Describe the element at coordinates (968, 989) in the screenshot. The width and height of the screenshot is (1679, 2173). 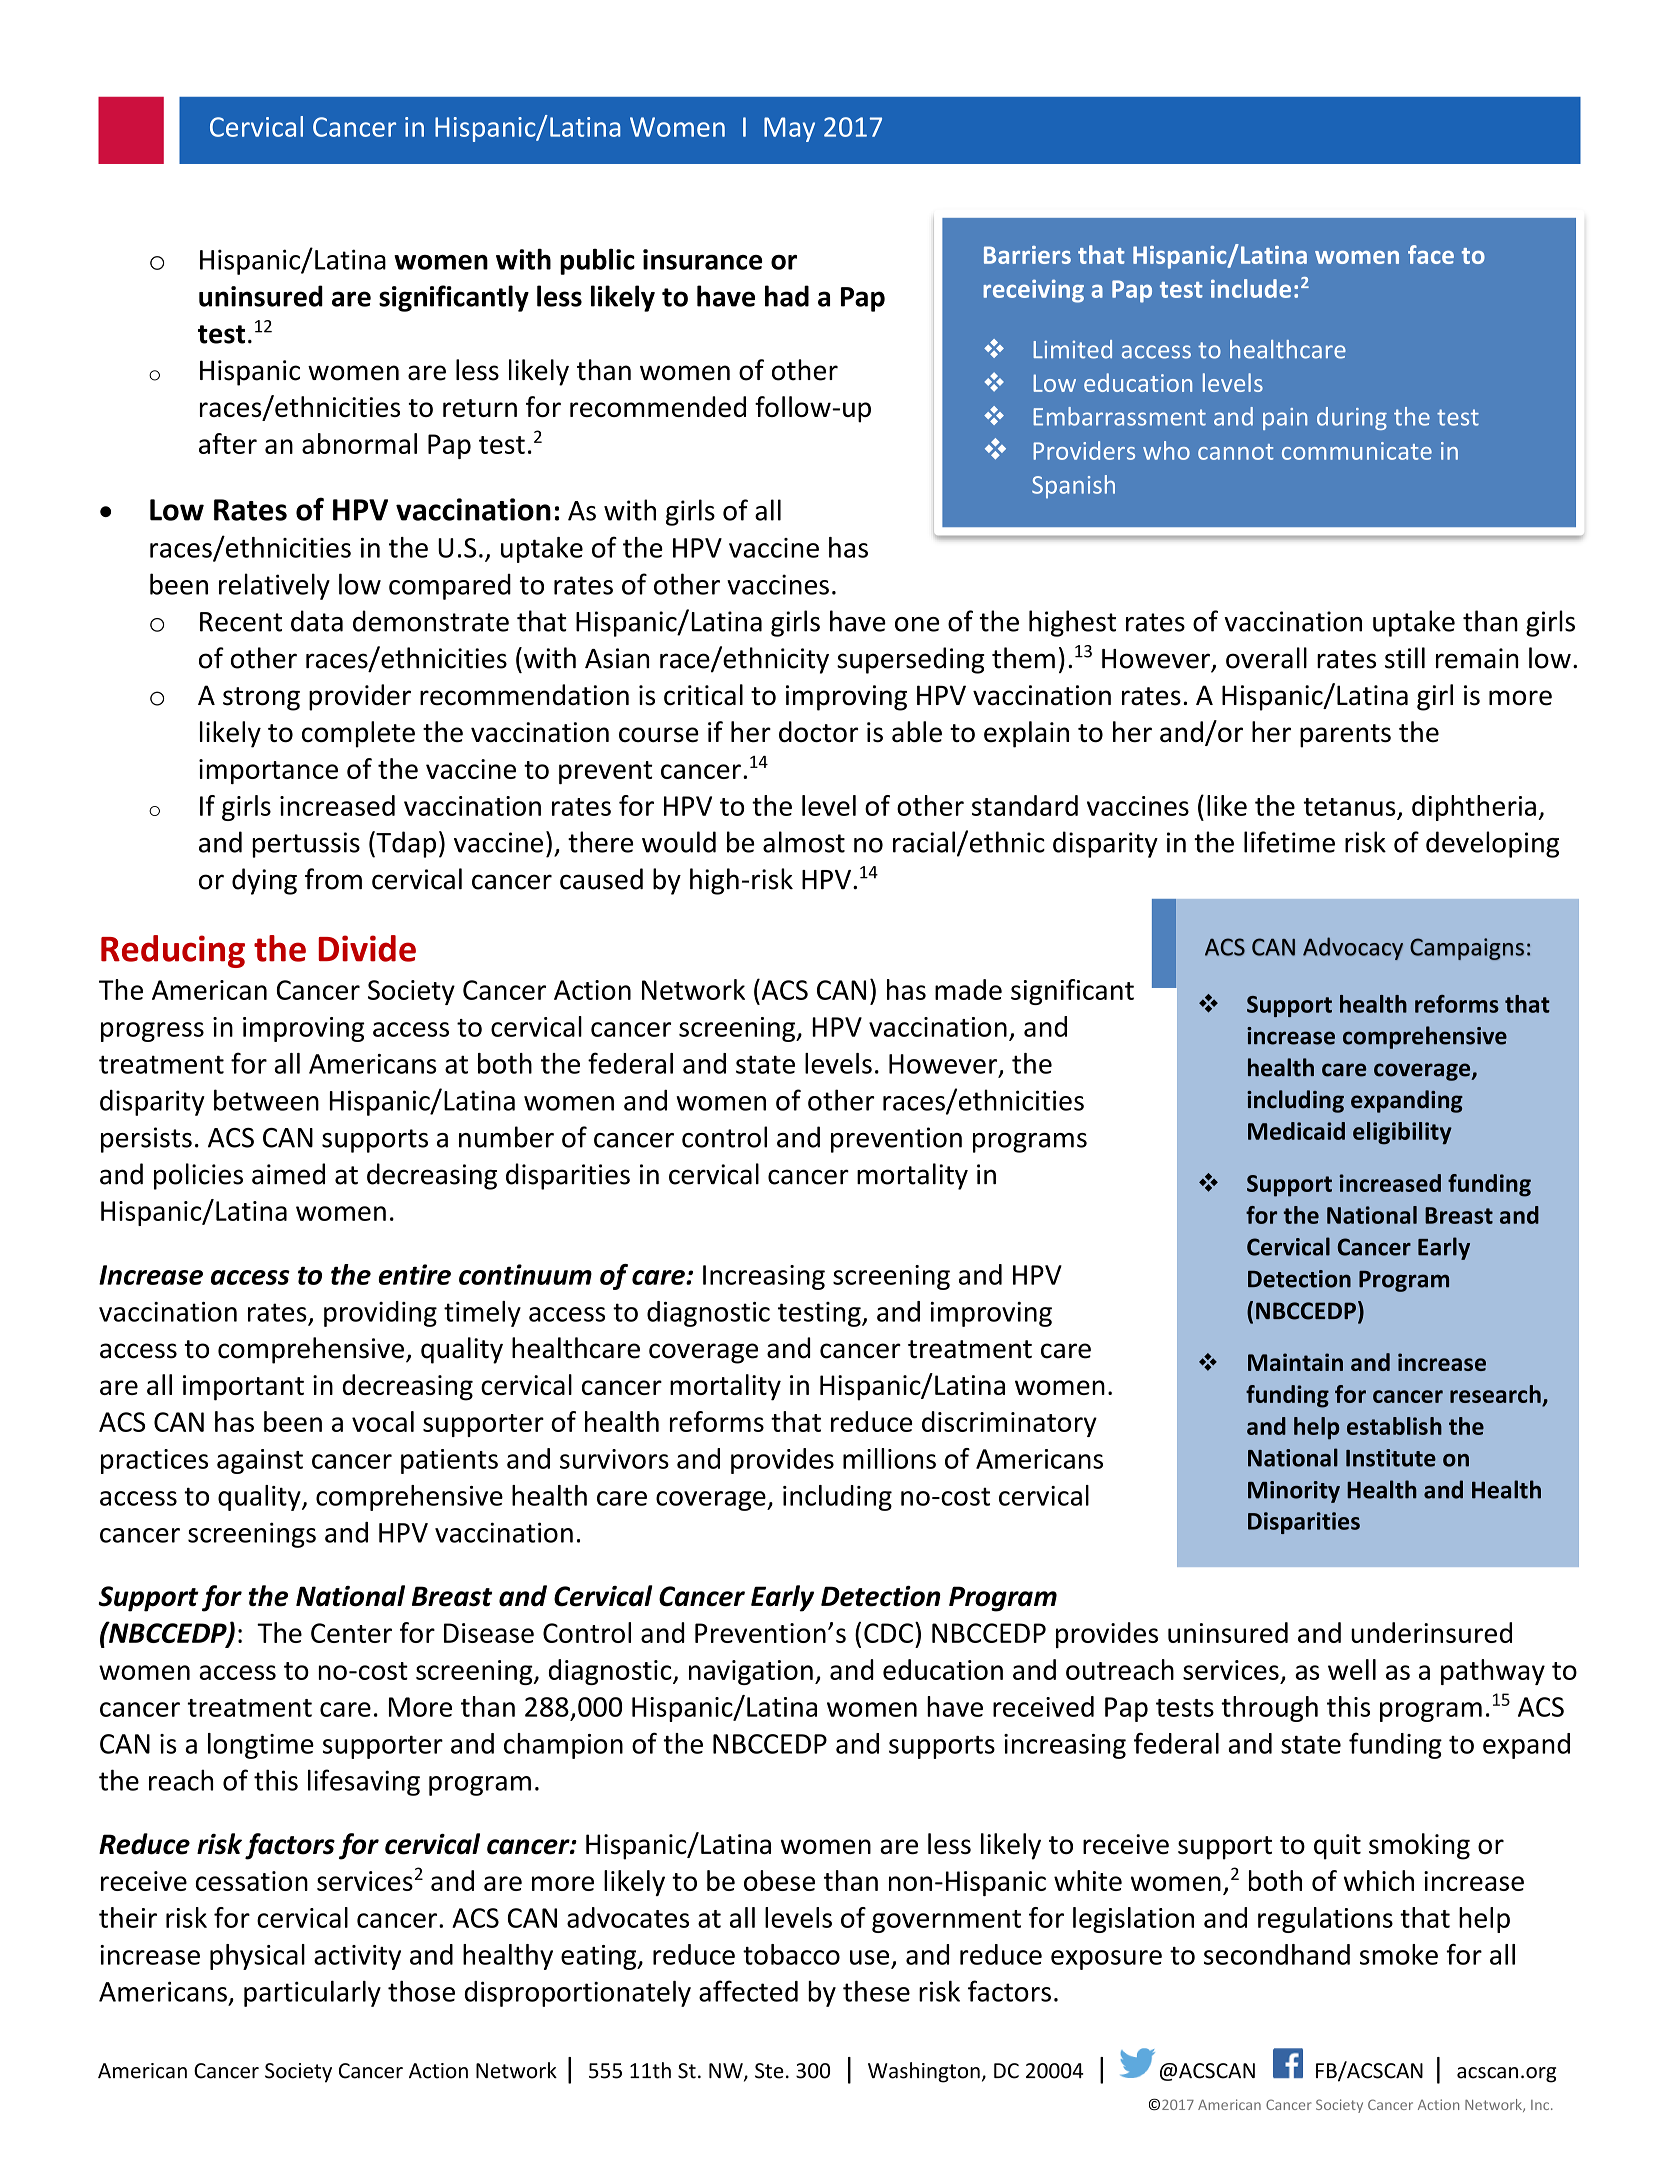
I see `made` at that location.
